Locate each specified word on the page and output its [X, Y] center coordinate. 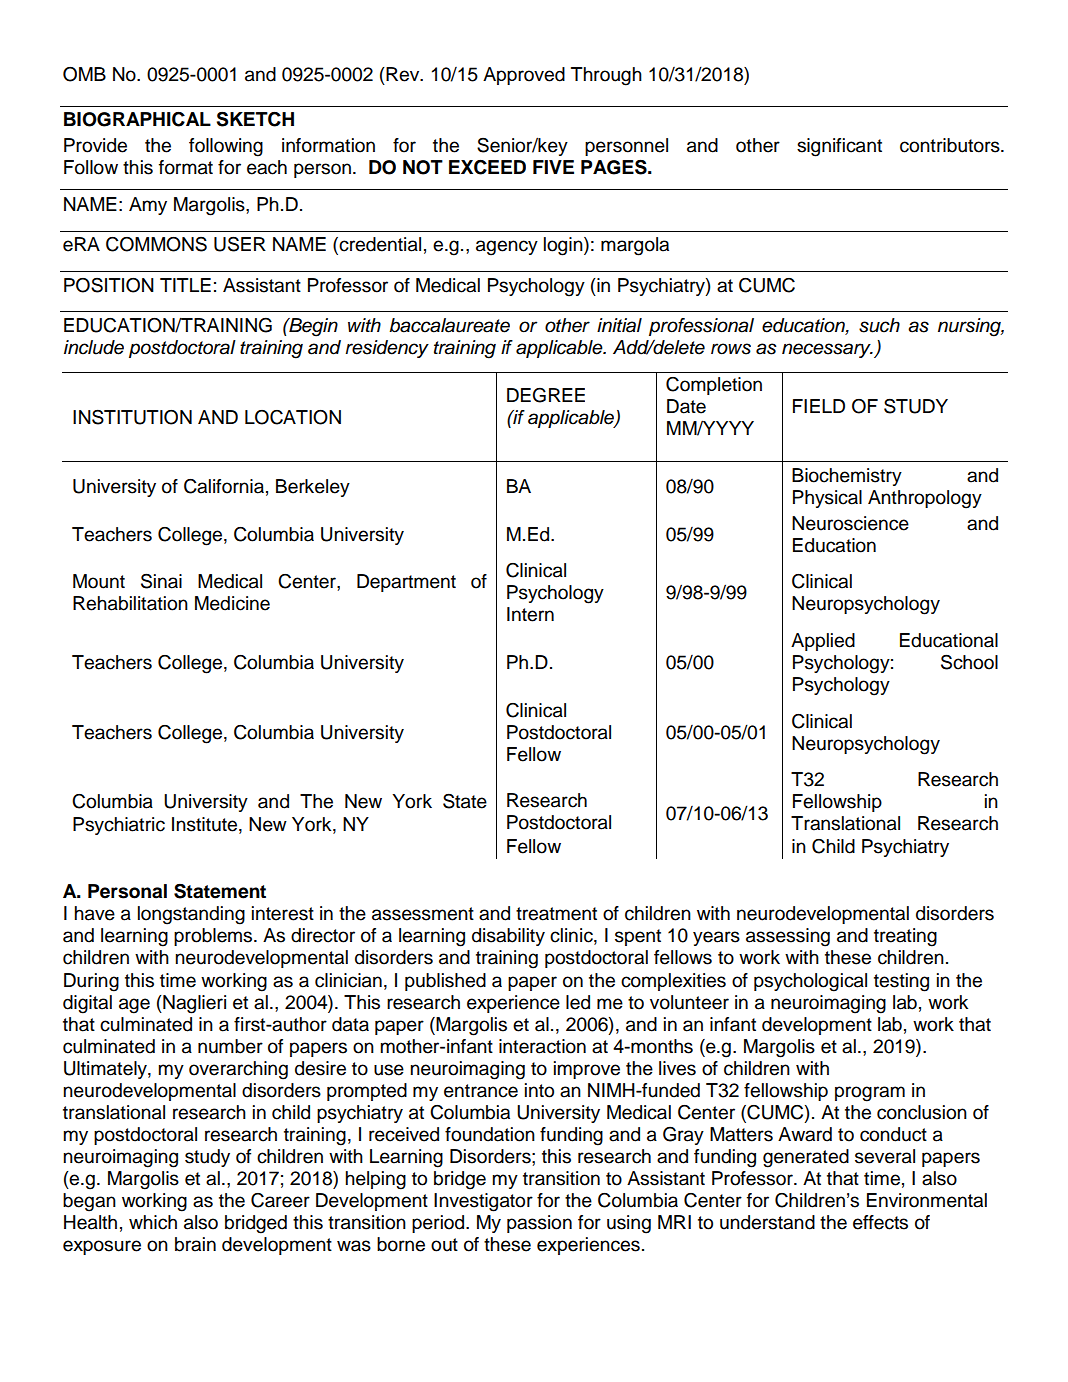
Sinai [161, 581]
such [879, 325]
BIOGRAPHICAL [137, 119]
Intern [530, 614]
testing [901, 982]
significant [839, 147]
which [153, 1222]
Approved [524, 76]
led [578, 1002]
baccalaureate [449, 325]
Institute [206, 824]
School [969, 662]
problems [214, 937]
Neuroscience [850, 523]
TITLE [185, 285]
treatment [556, 914]
